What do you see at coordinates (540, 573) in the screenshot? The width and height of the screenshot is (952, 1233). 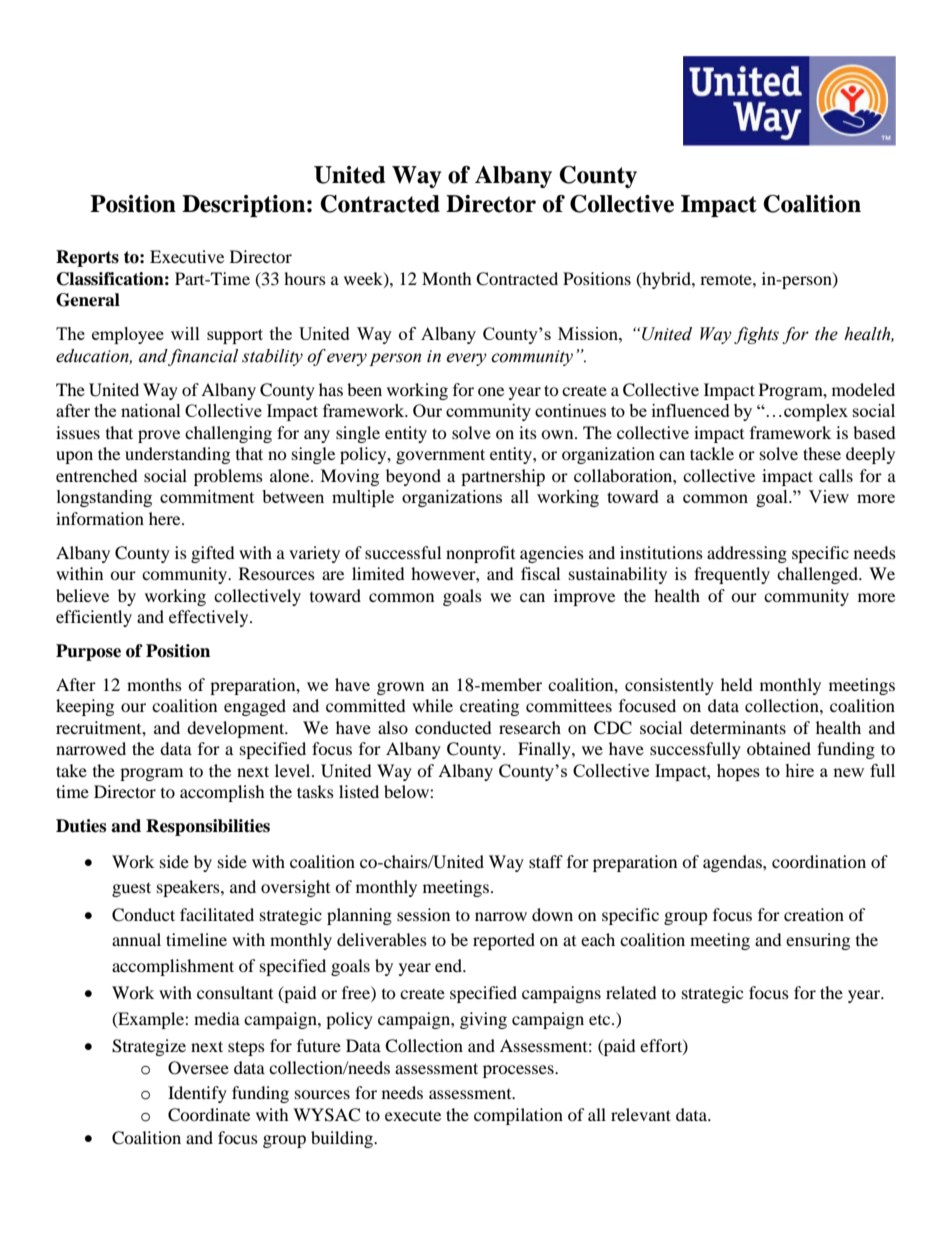 I see `fiscal` at bounding box center [540, 573].
